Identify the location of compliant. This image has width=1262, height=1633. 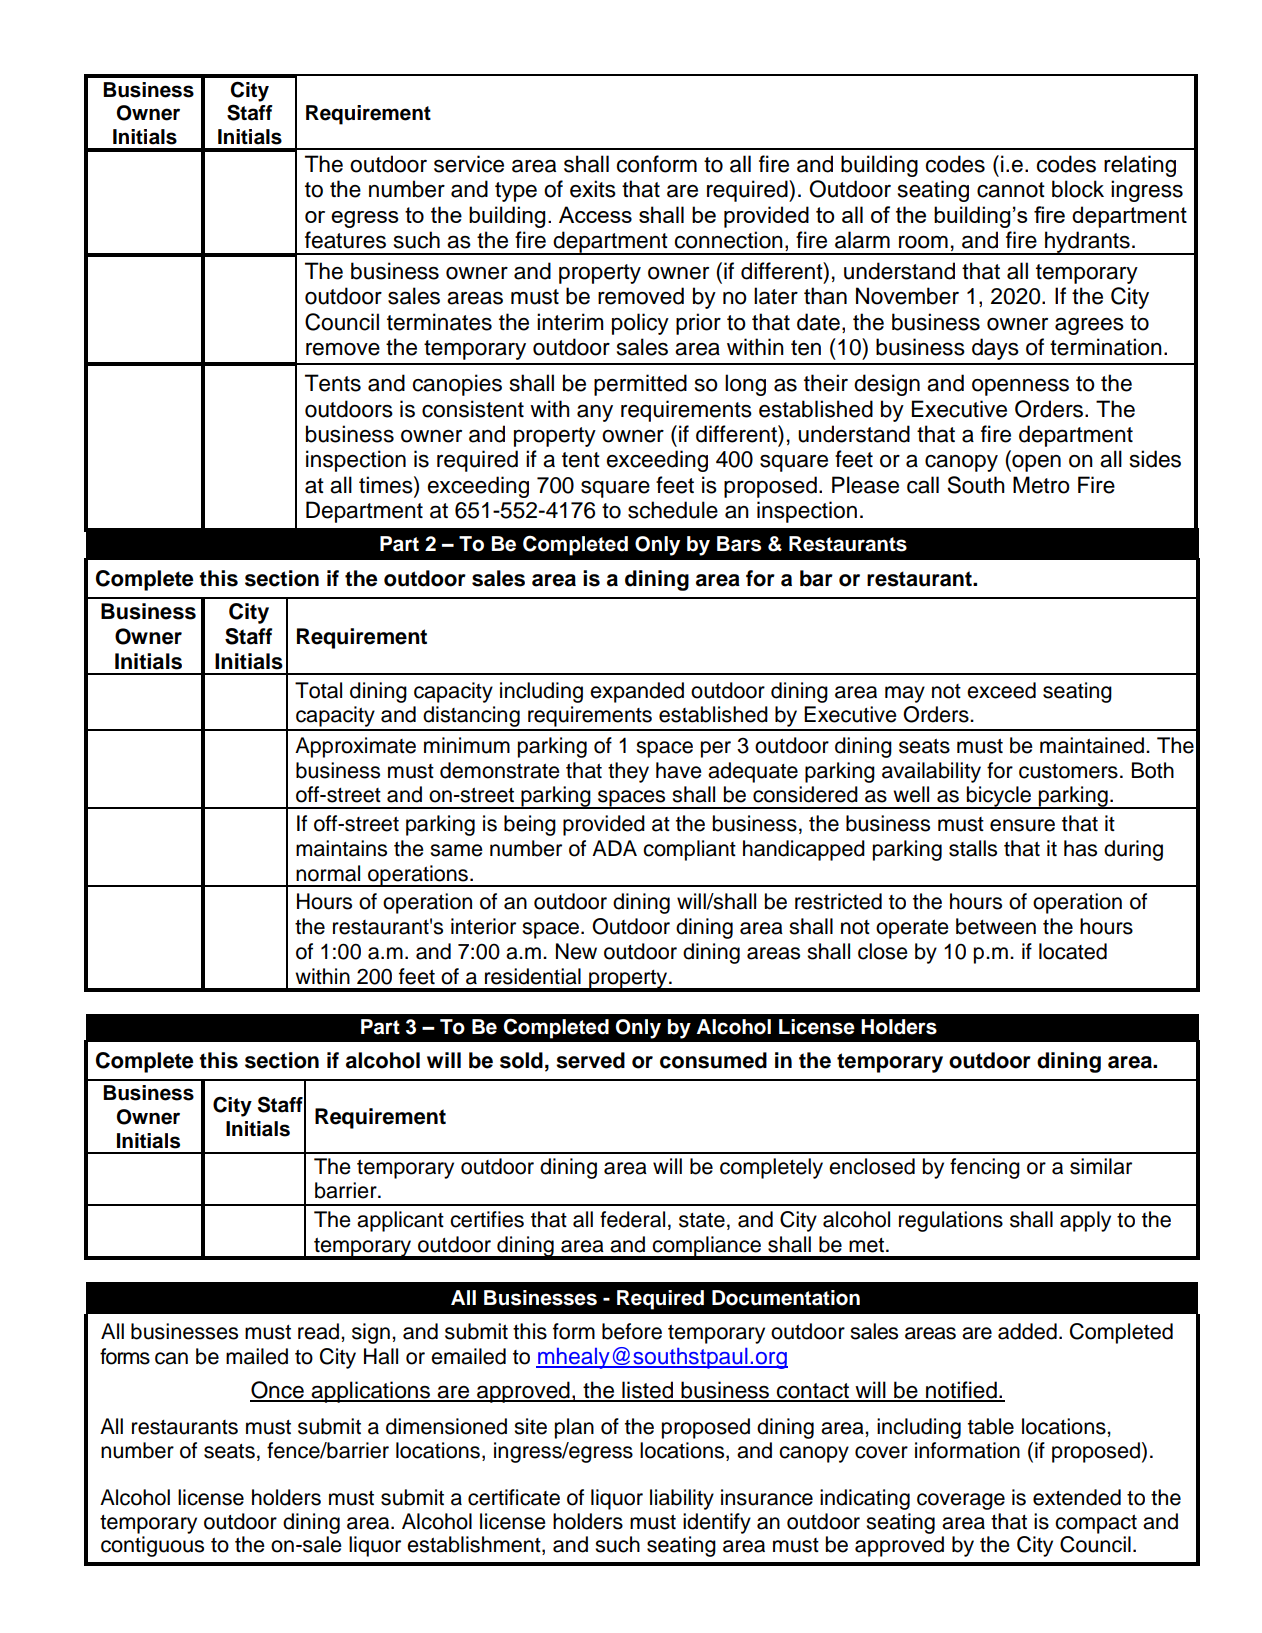
(689, 850).
